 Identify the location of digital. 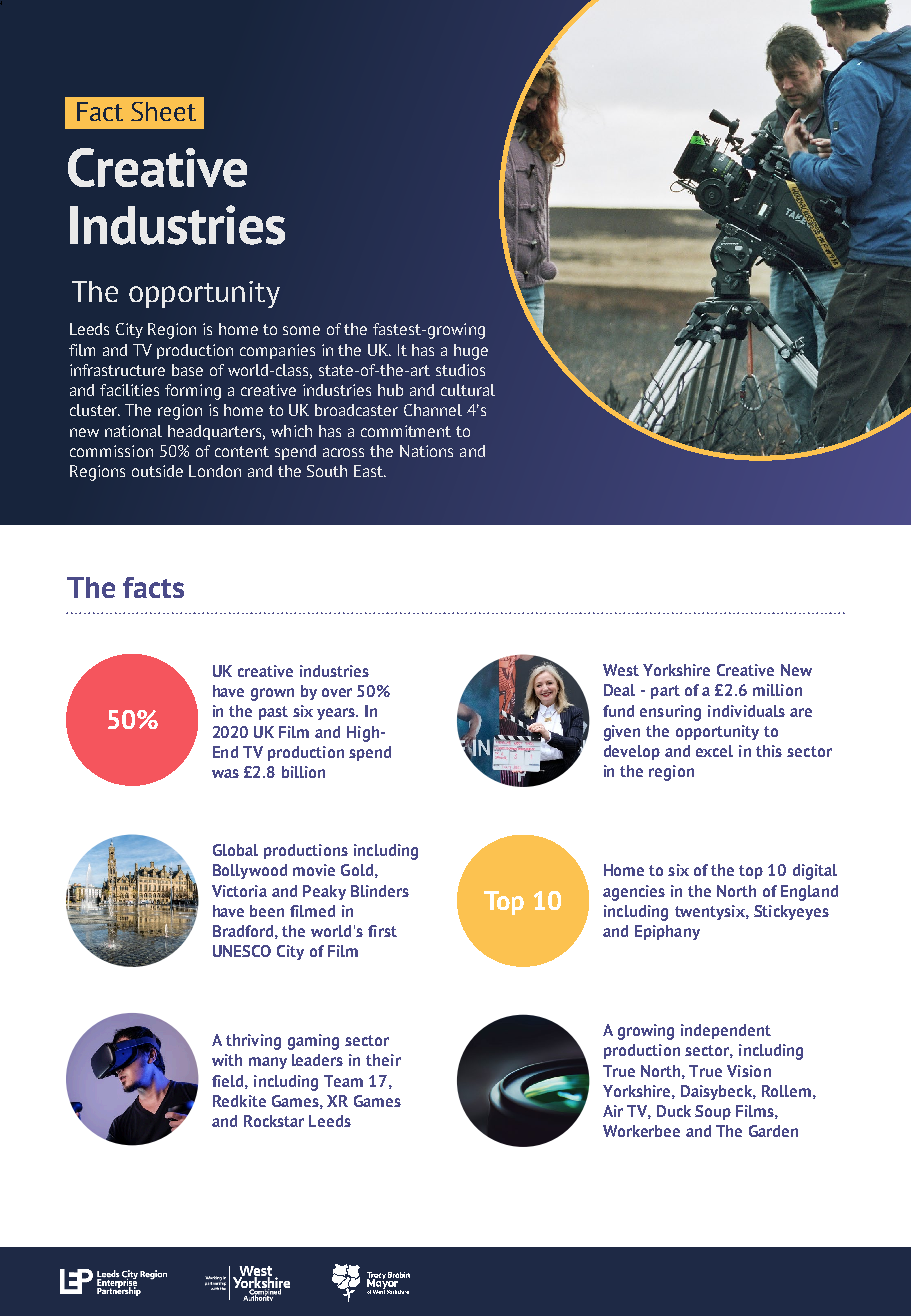
(815, 872).
